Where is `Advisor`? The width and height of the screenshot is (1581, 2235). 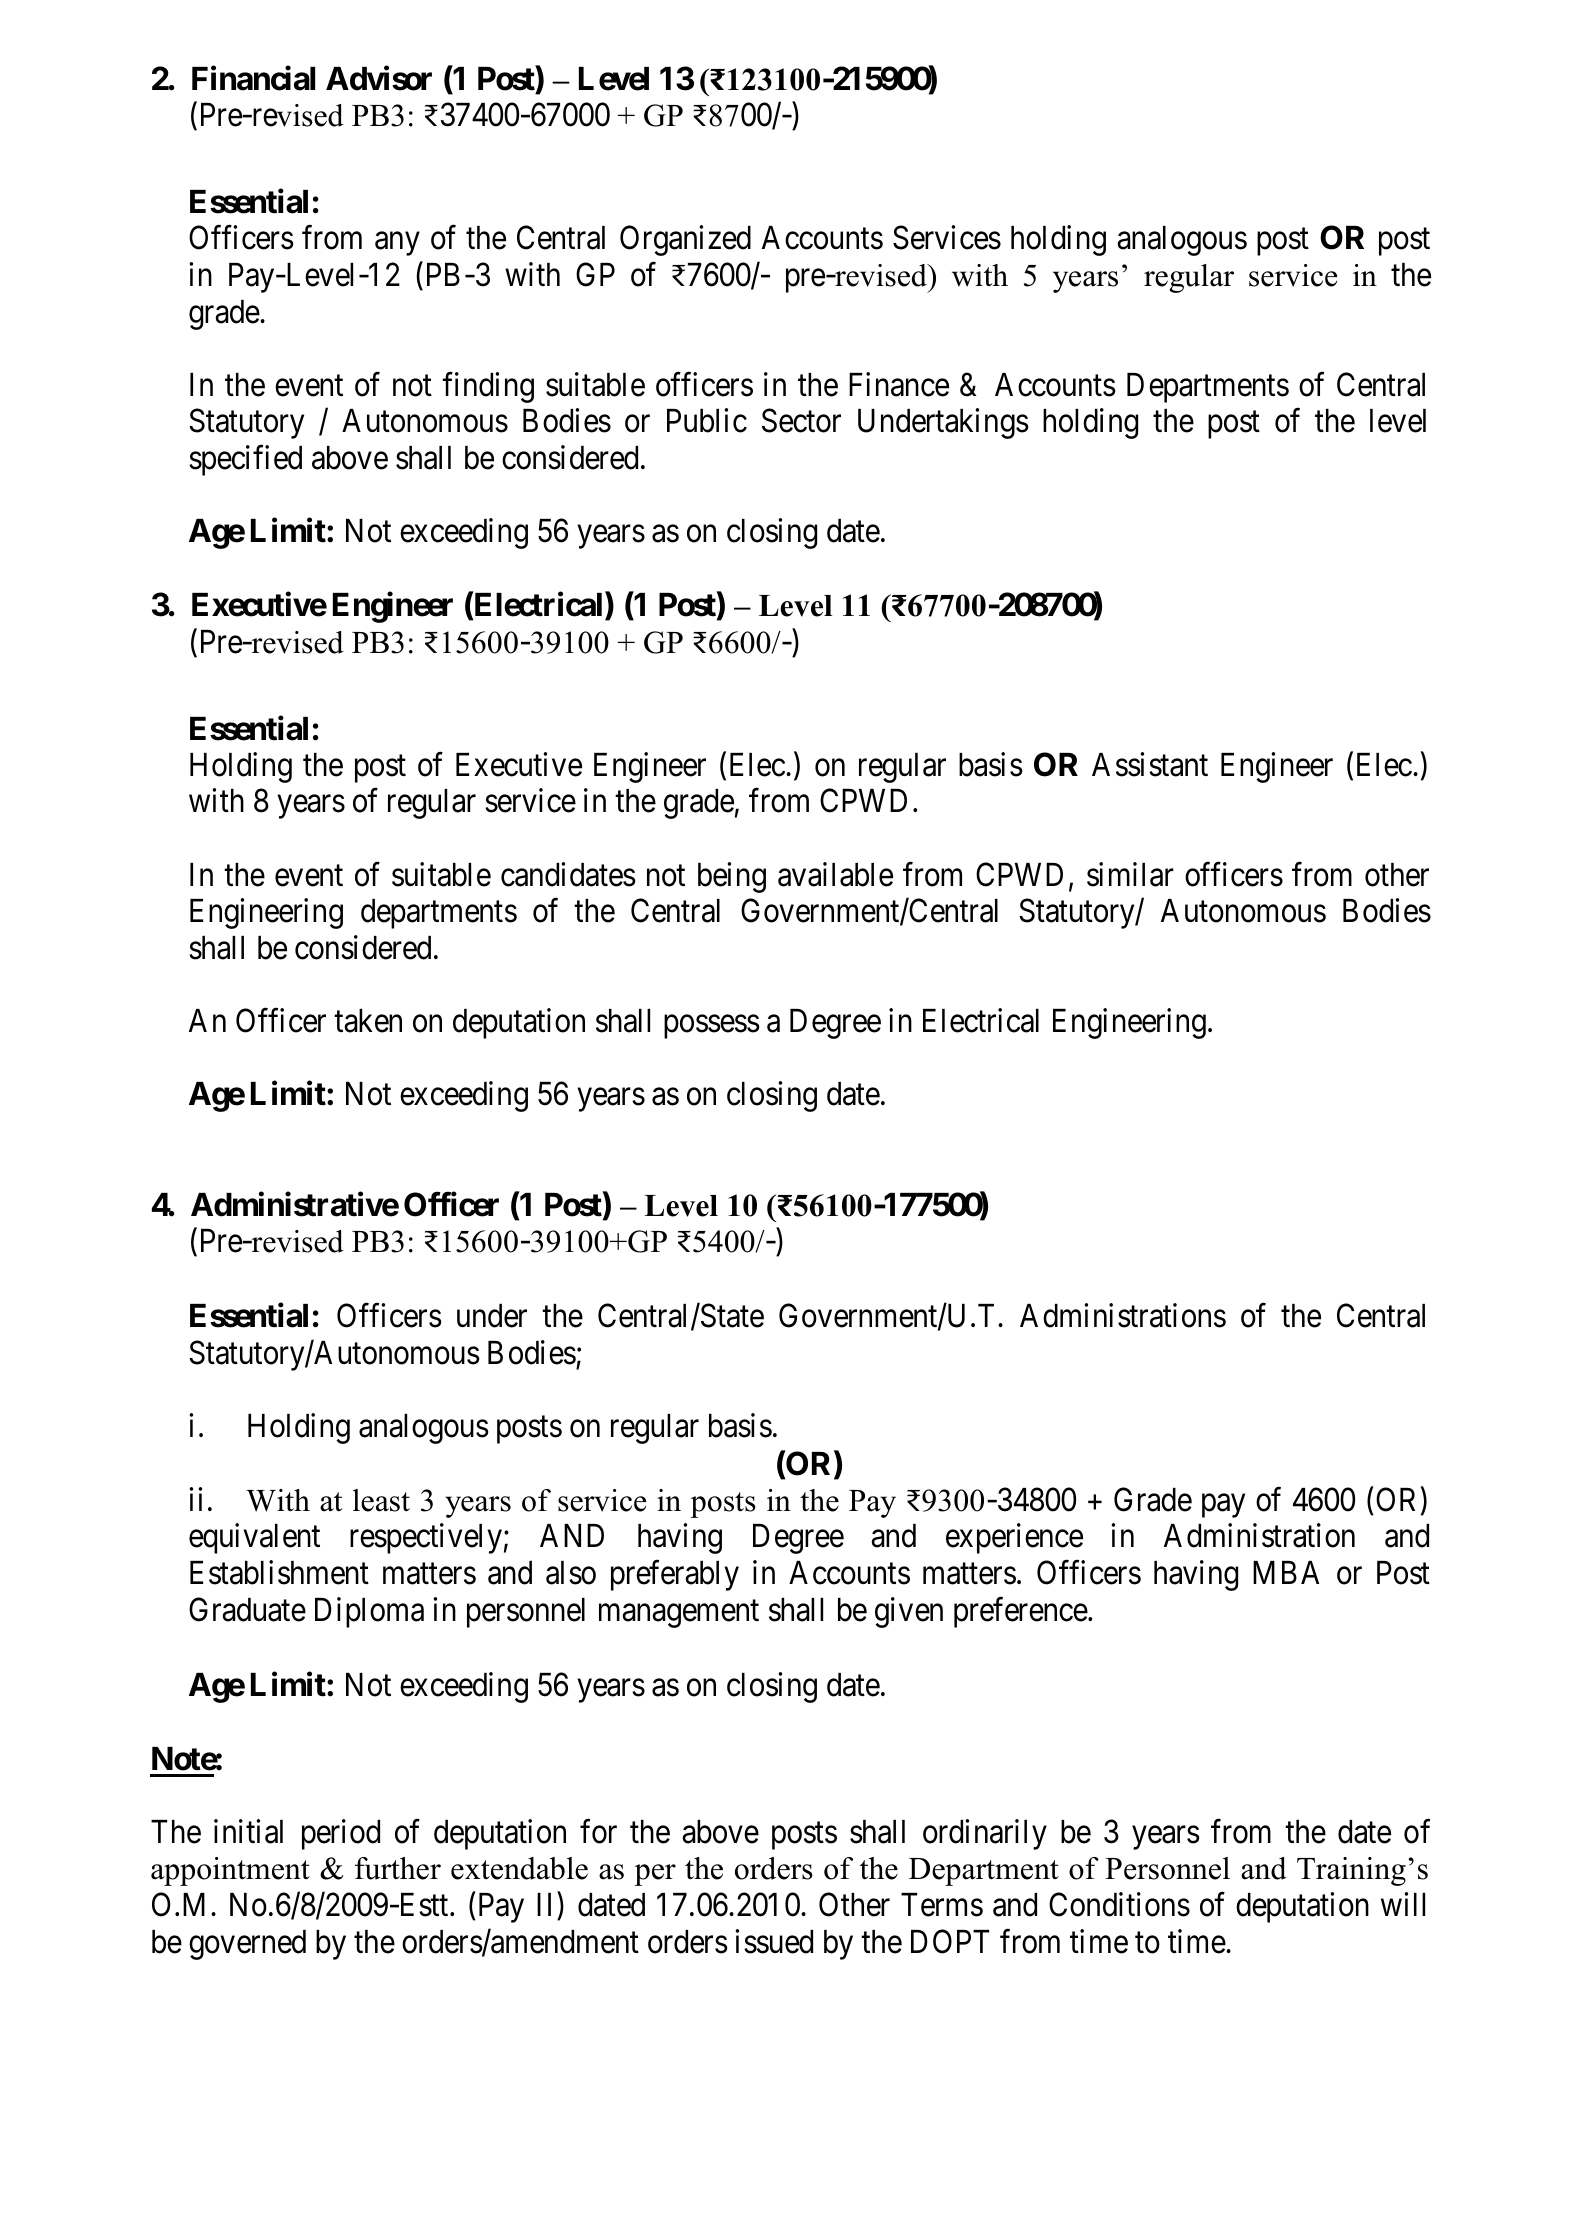
Advisor is located at coordinates (379, 78).
